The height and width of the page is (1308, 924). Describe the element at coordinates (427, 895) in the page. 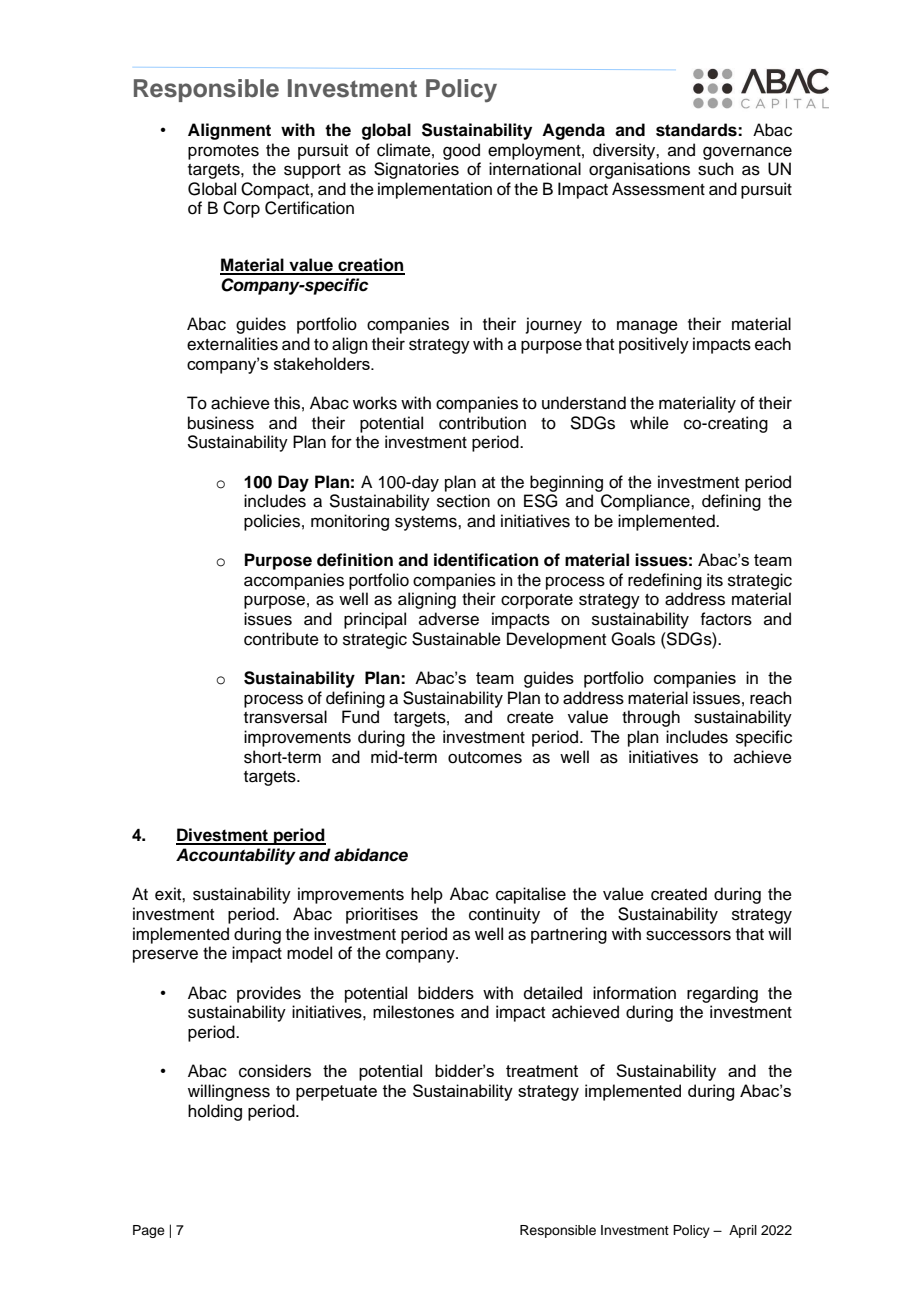

I see `help` at that location.
